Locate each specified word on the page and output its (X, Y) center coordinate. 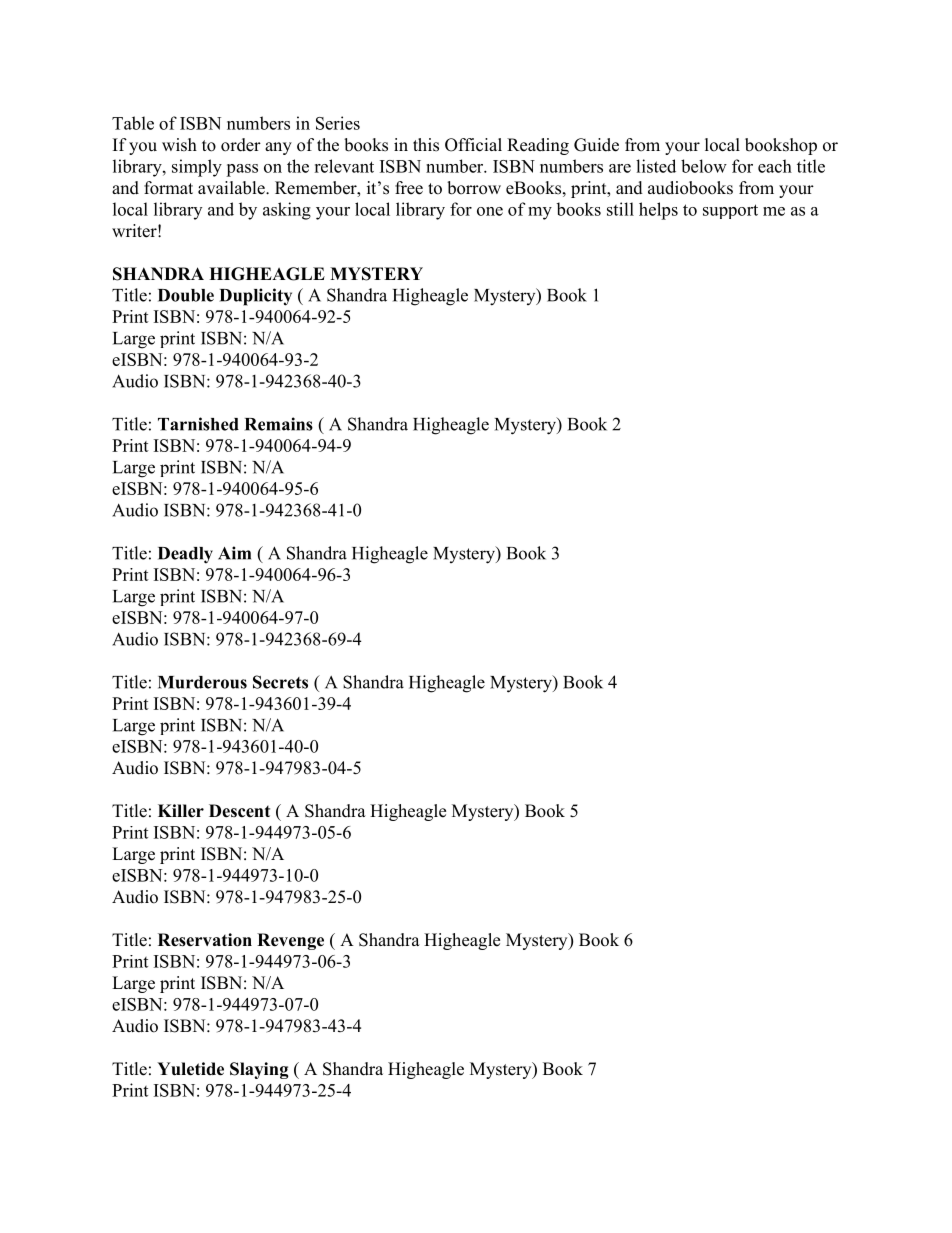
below (704, 166)
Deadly (185, 555)
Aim (234, 553)
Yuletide (190, 1069)
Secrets (280, 682)
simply (197, 168)
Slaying (259, 1070)
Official (473, 145)
